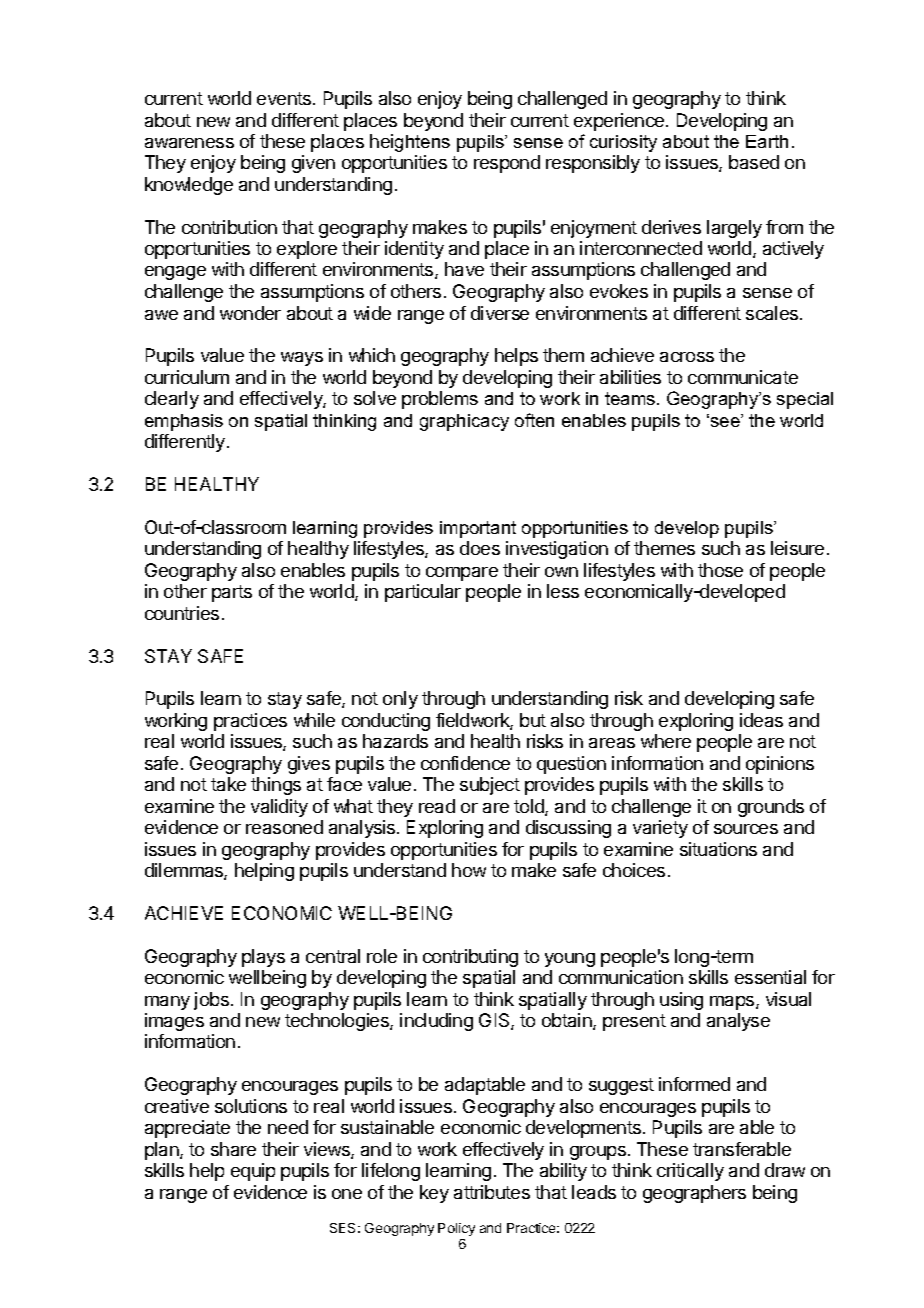 Image resolution: width=924 pixels, height=1308 pixels. Describe the element at coordinates (507, 164) in the image. I see `respond` at that location.
